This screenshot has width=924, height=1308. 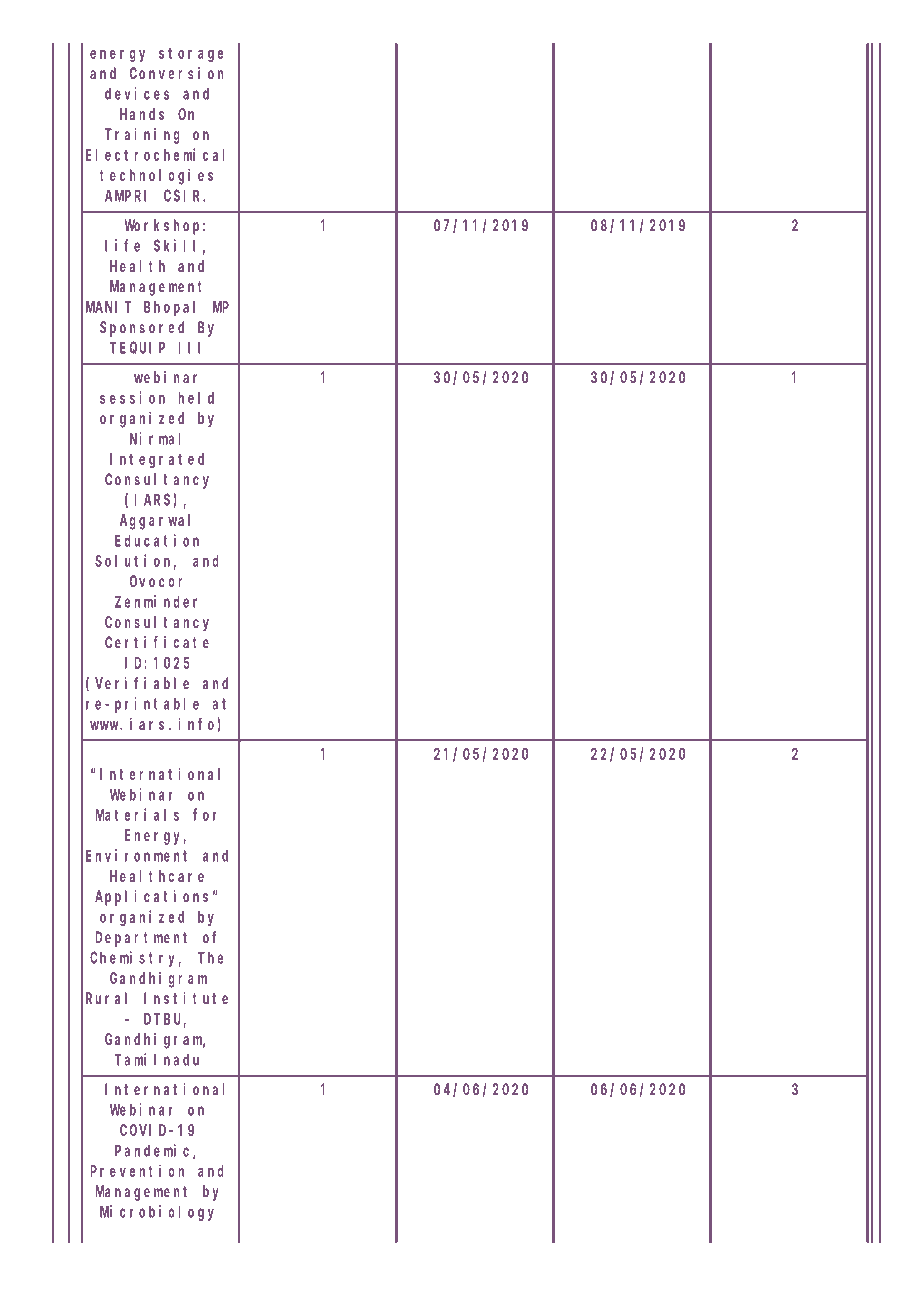 I want to click on Certificate, so click(x=157, y=642).
